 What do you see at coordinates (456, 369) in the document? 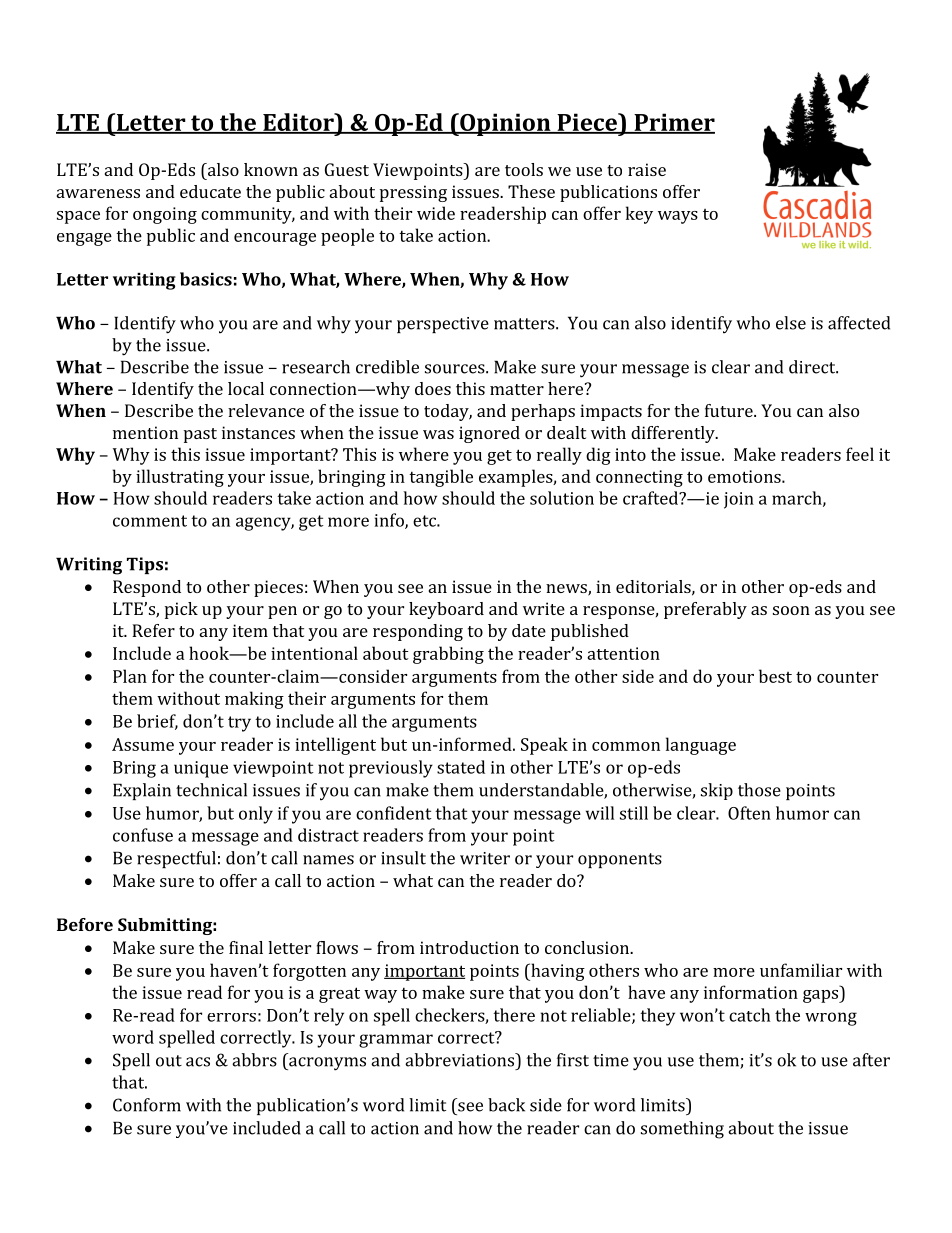
I see `sources` at bounding box center [456, 369].
